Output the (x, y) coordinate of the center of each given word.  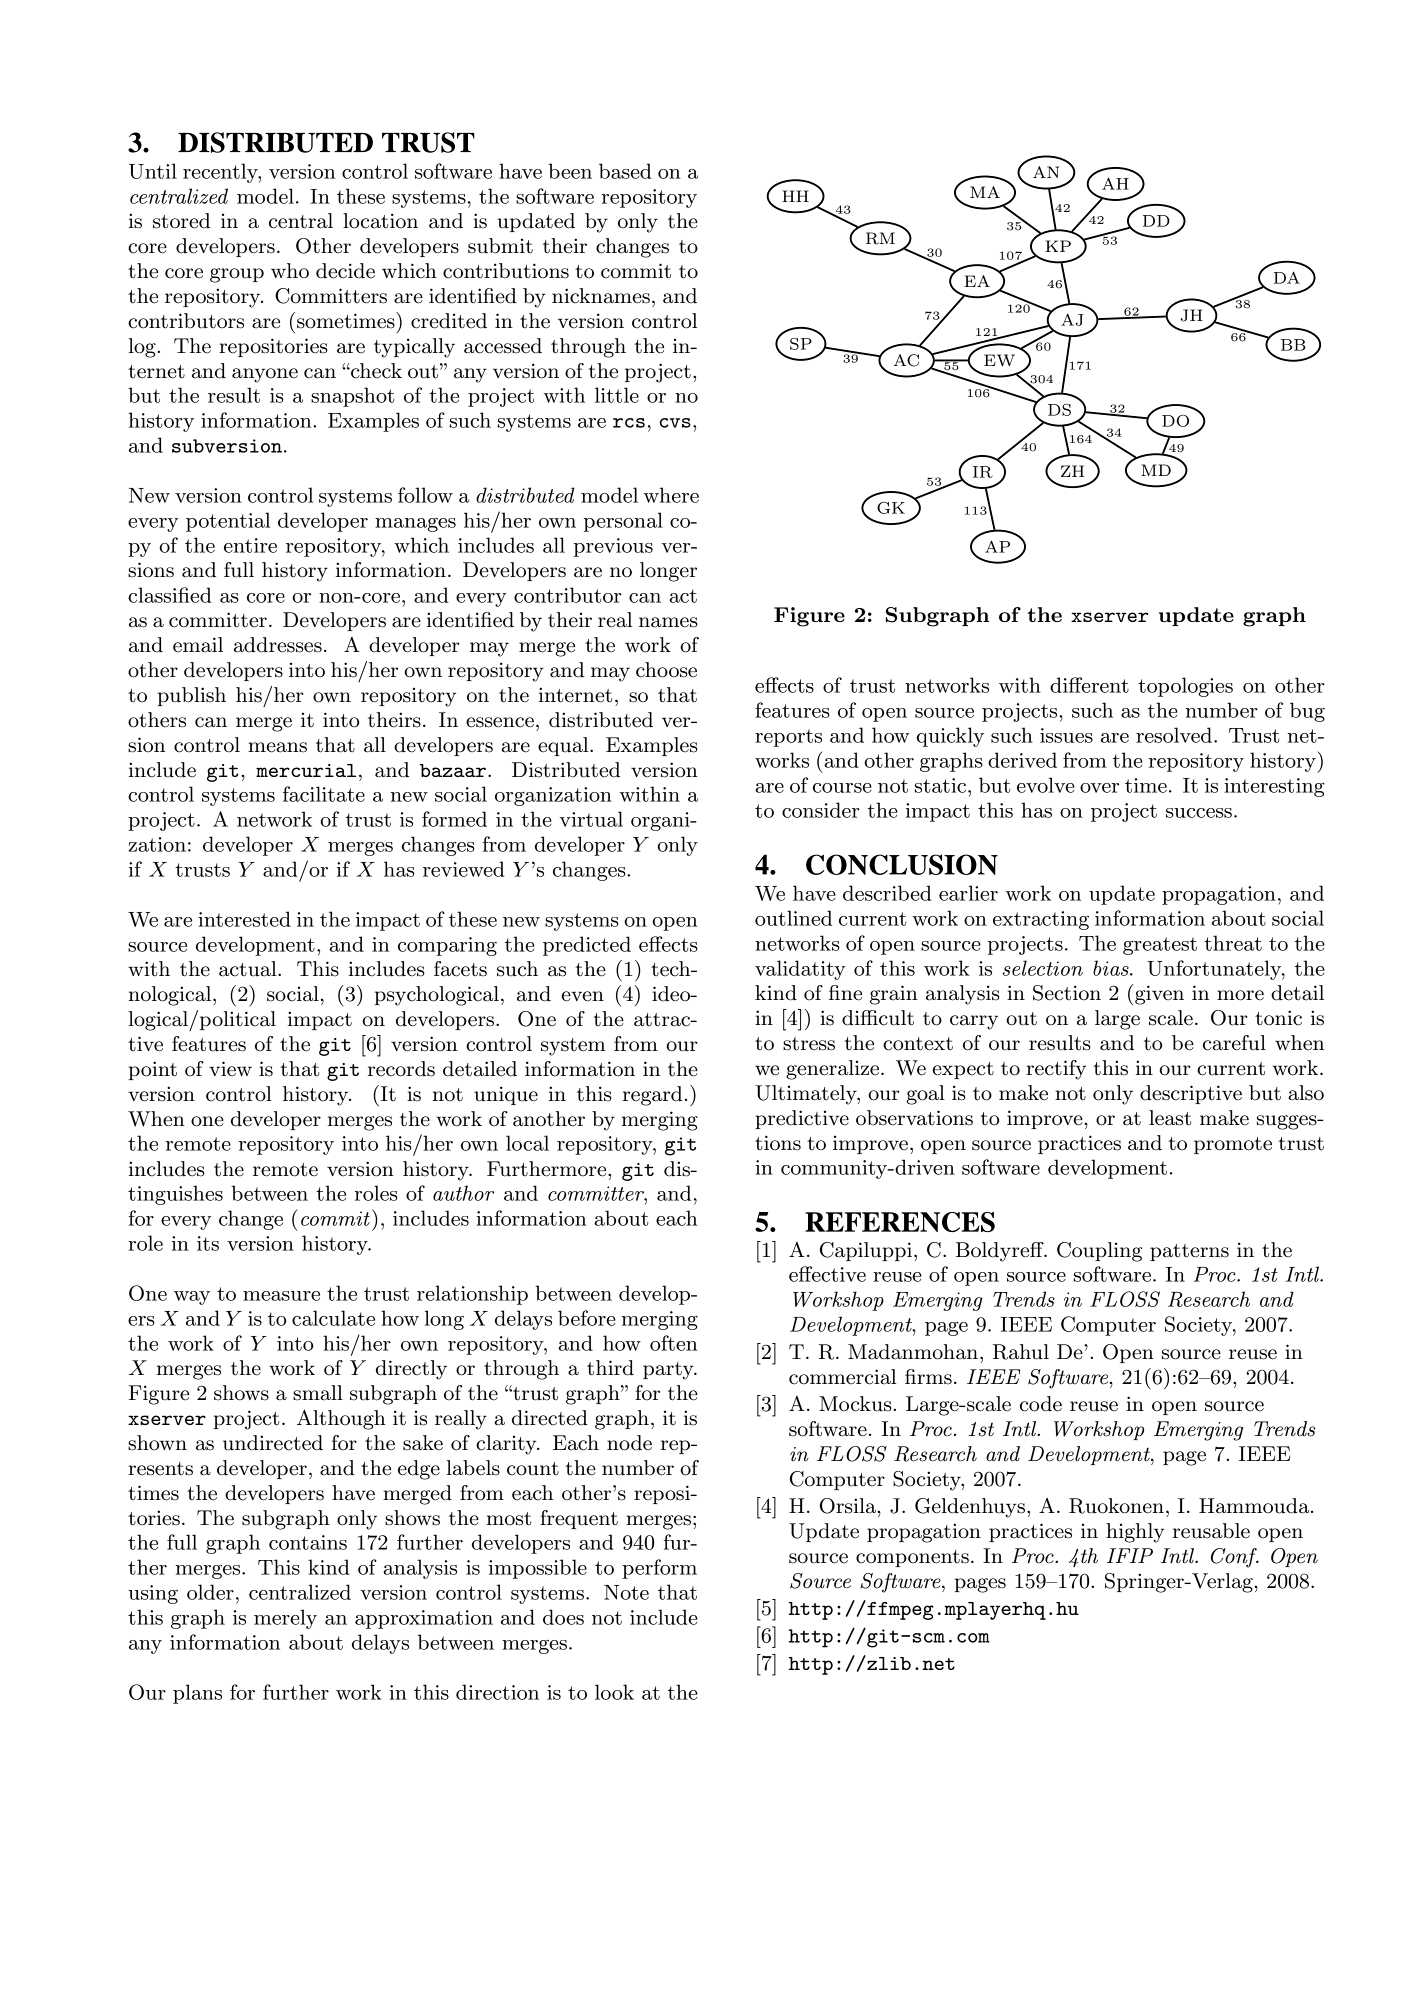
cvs (675, 423)
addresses (278, 645)
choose (666, 670)
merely (285, 1619)
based (625, 171)
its (208, 1243)
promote (1233, 1145)
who (290, 271)
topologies (1185, 687)
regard (652, 1096)
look (614, 1692)
